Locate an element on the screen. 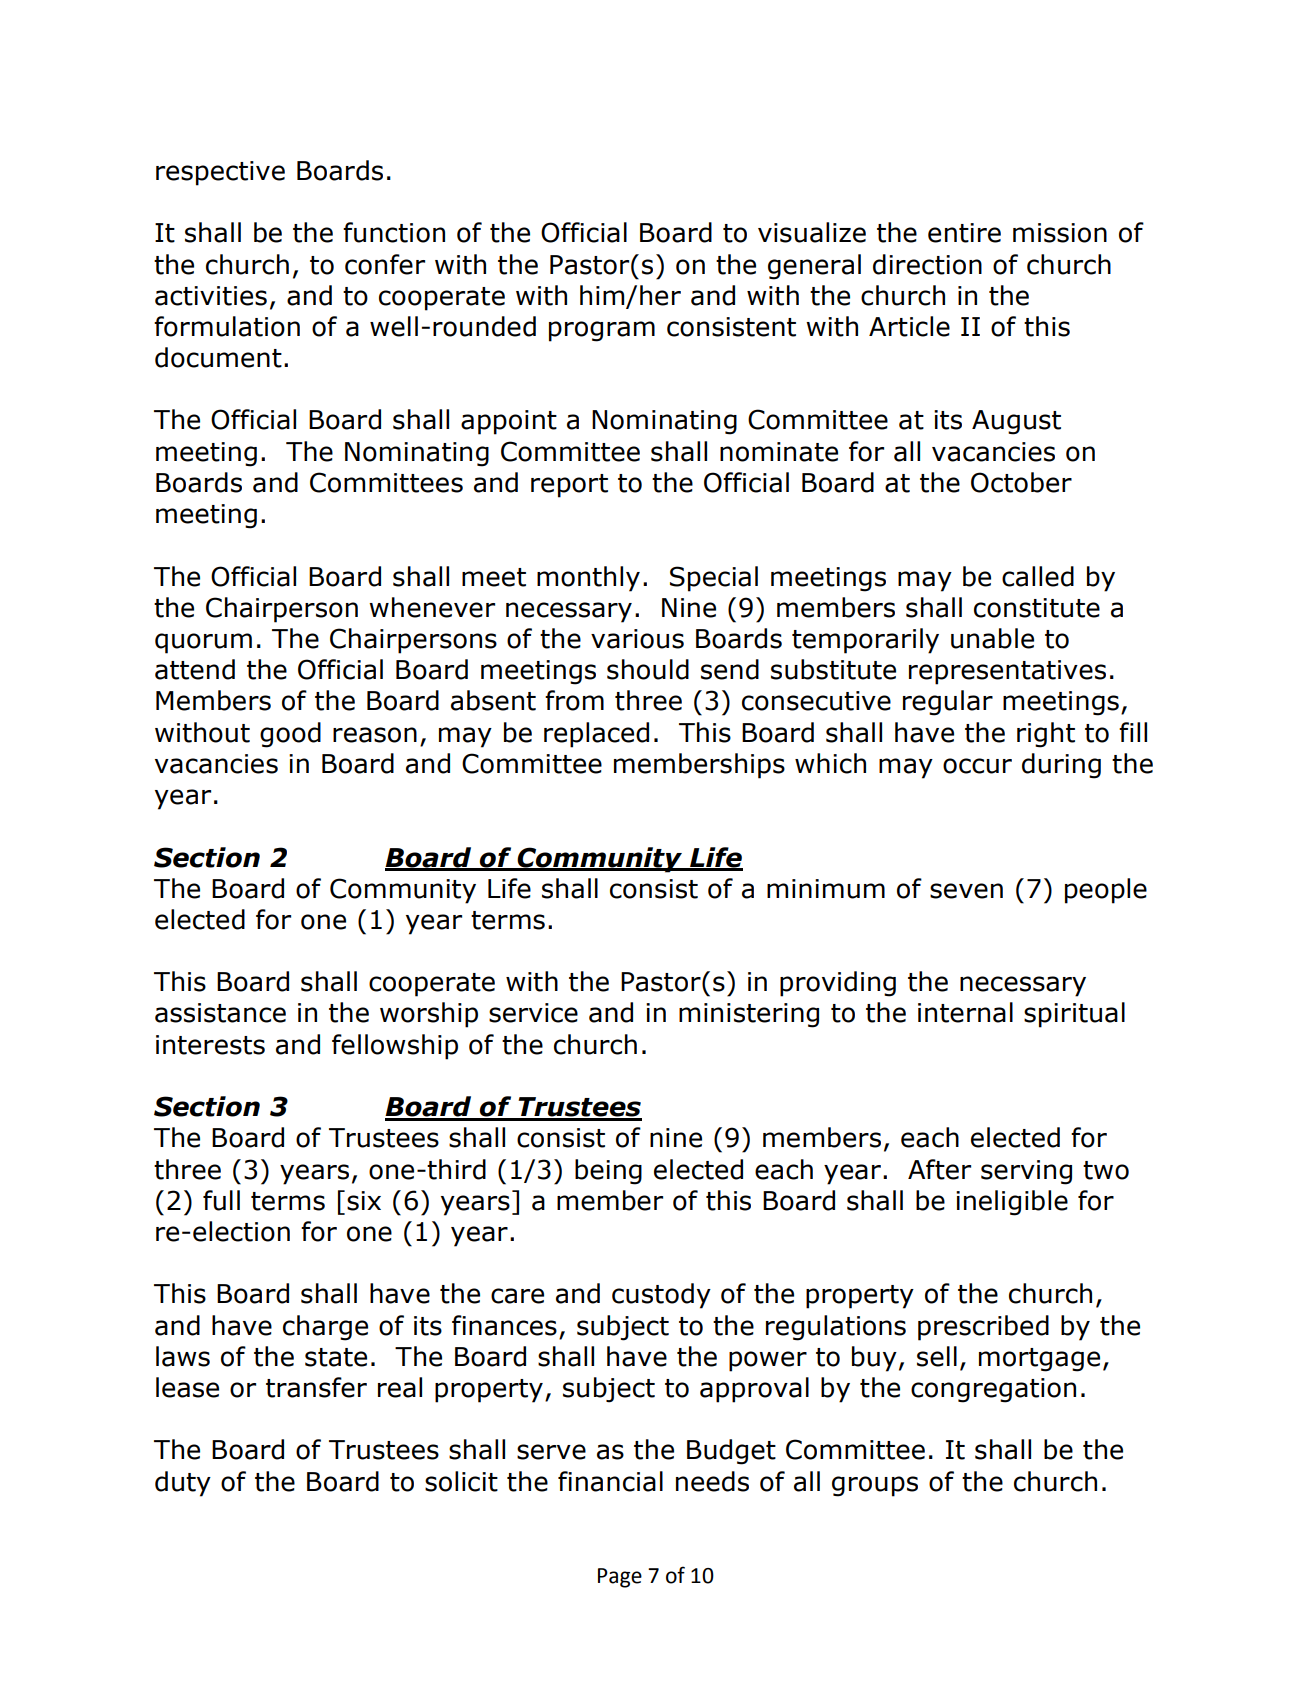  mission is located at coordinates (1060, 233).
